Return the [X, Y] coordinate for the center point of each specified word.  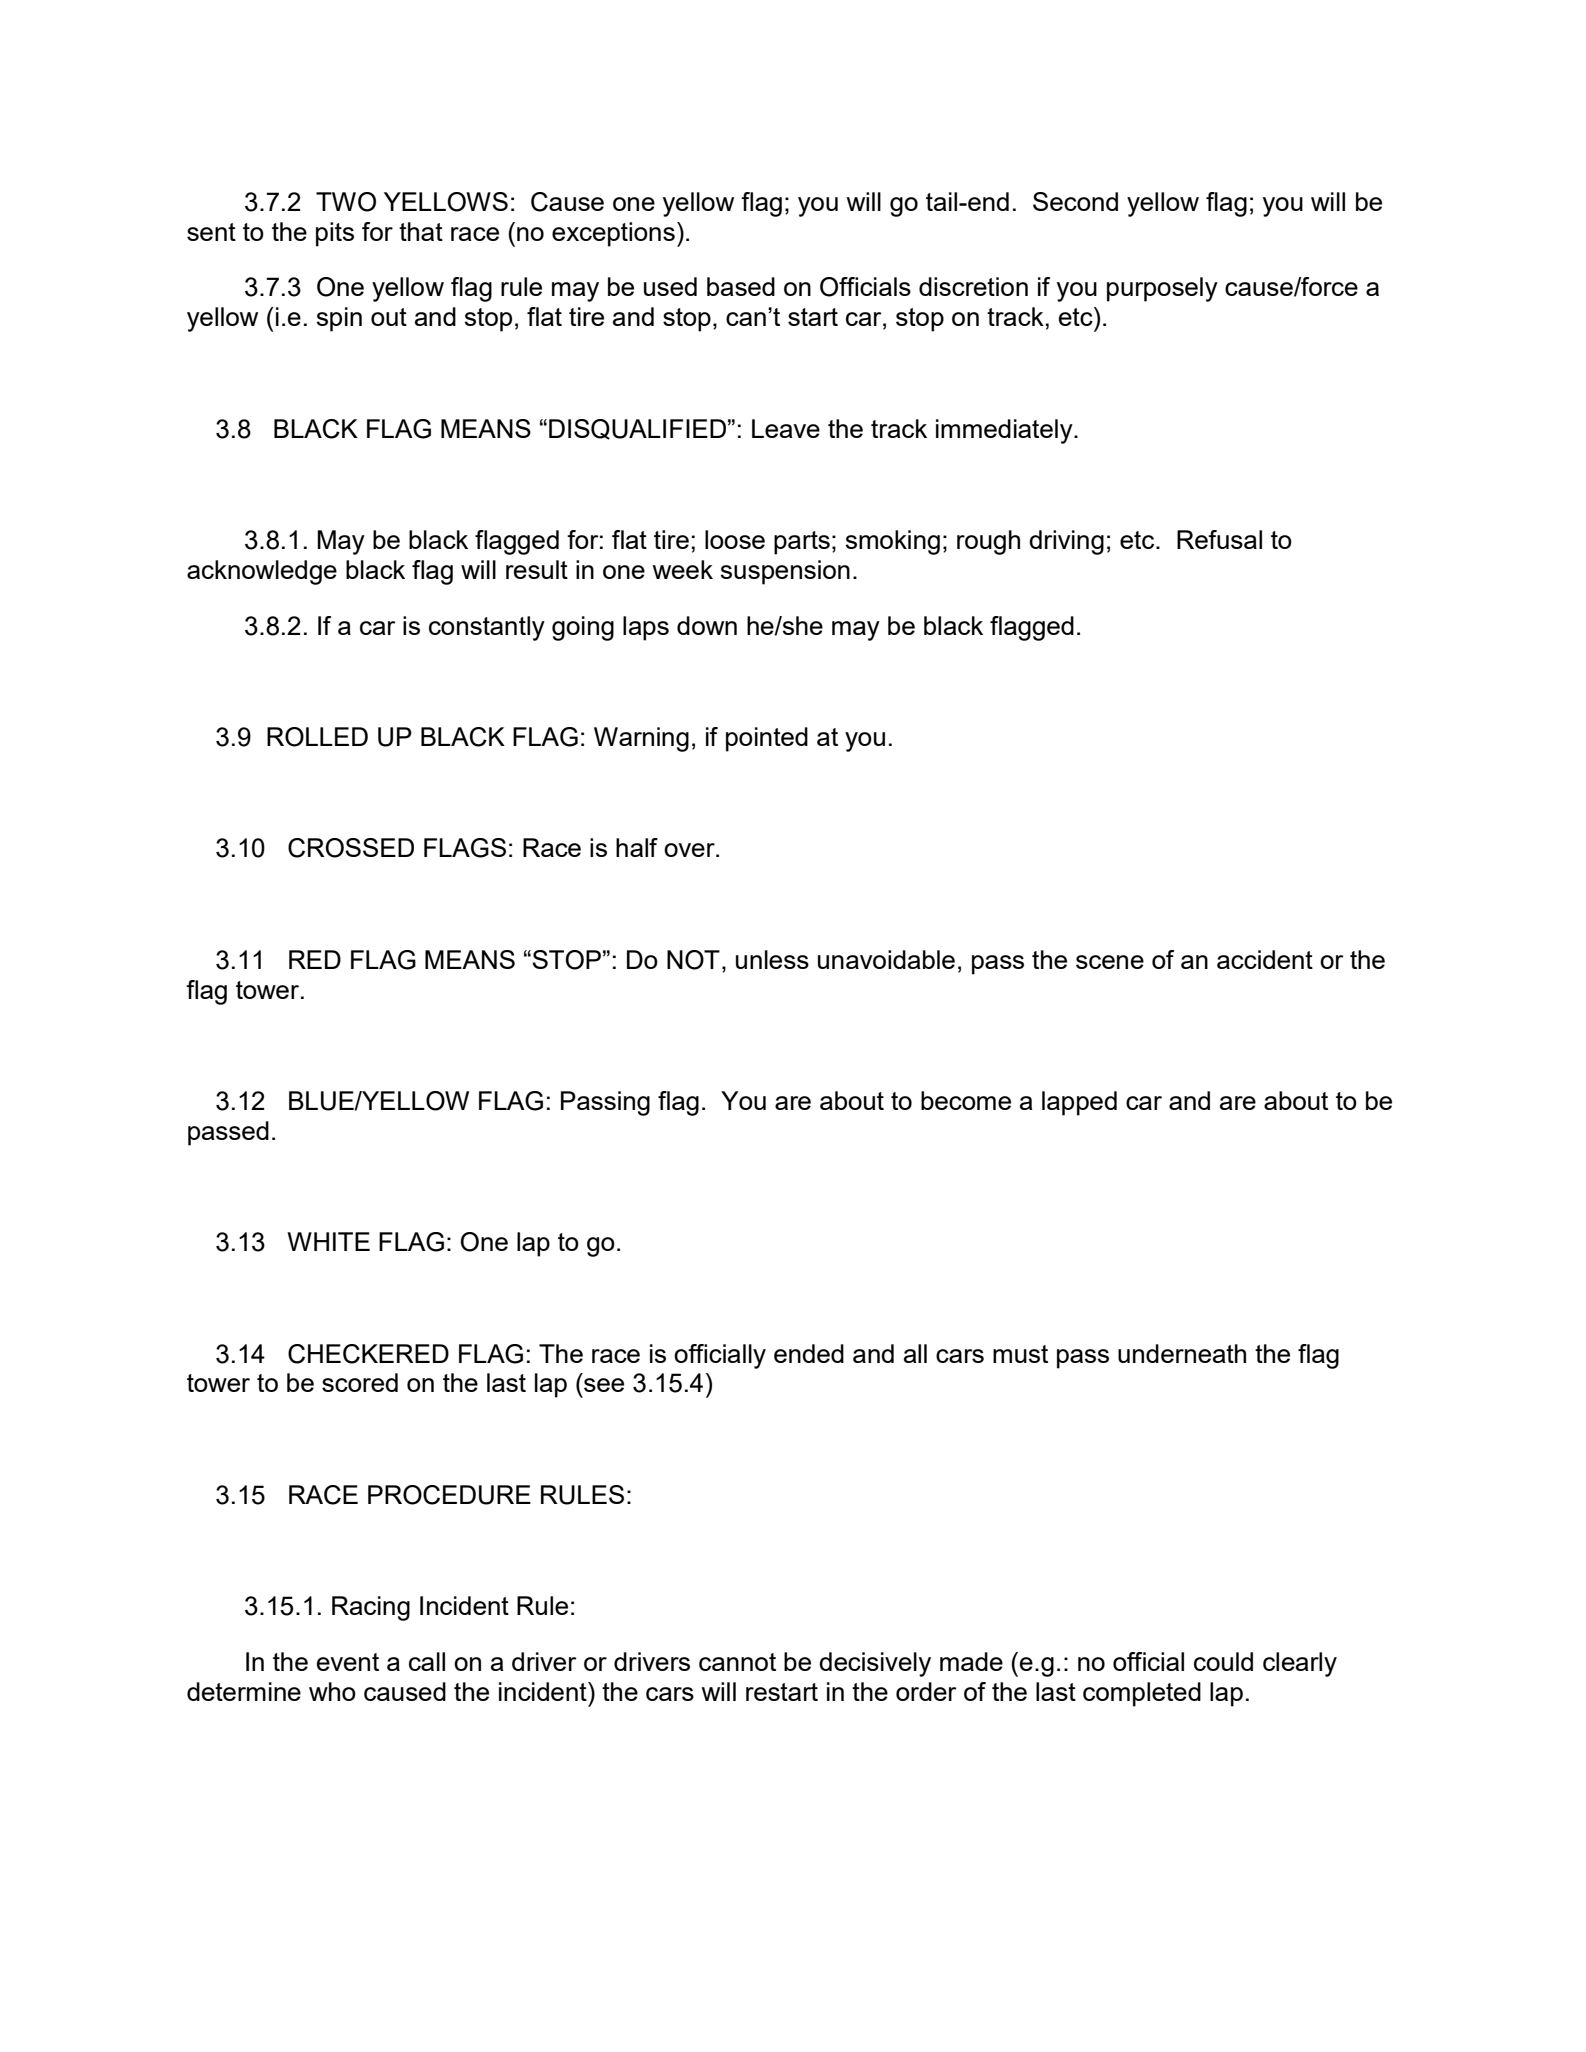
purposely [1162, 289]
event [348, 1662]
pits [335, 234]
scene [1110, 962]
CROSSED [351, 848]
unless [772, 959]
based [741, 286]
